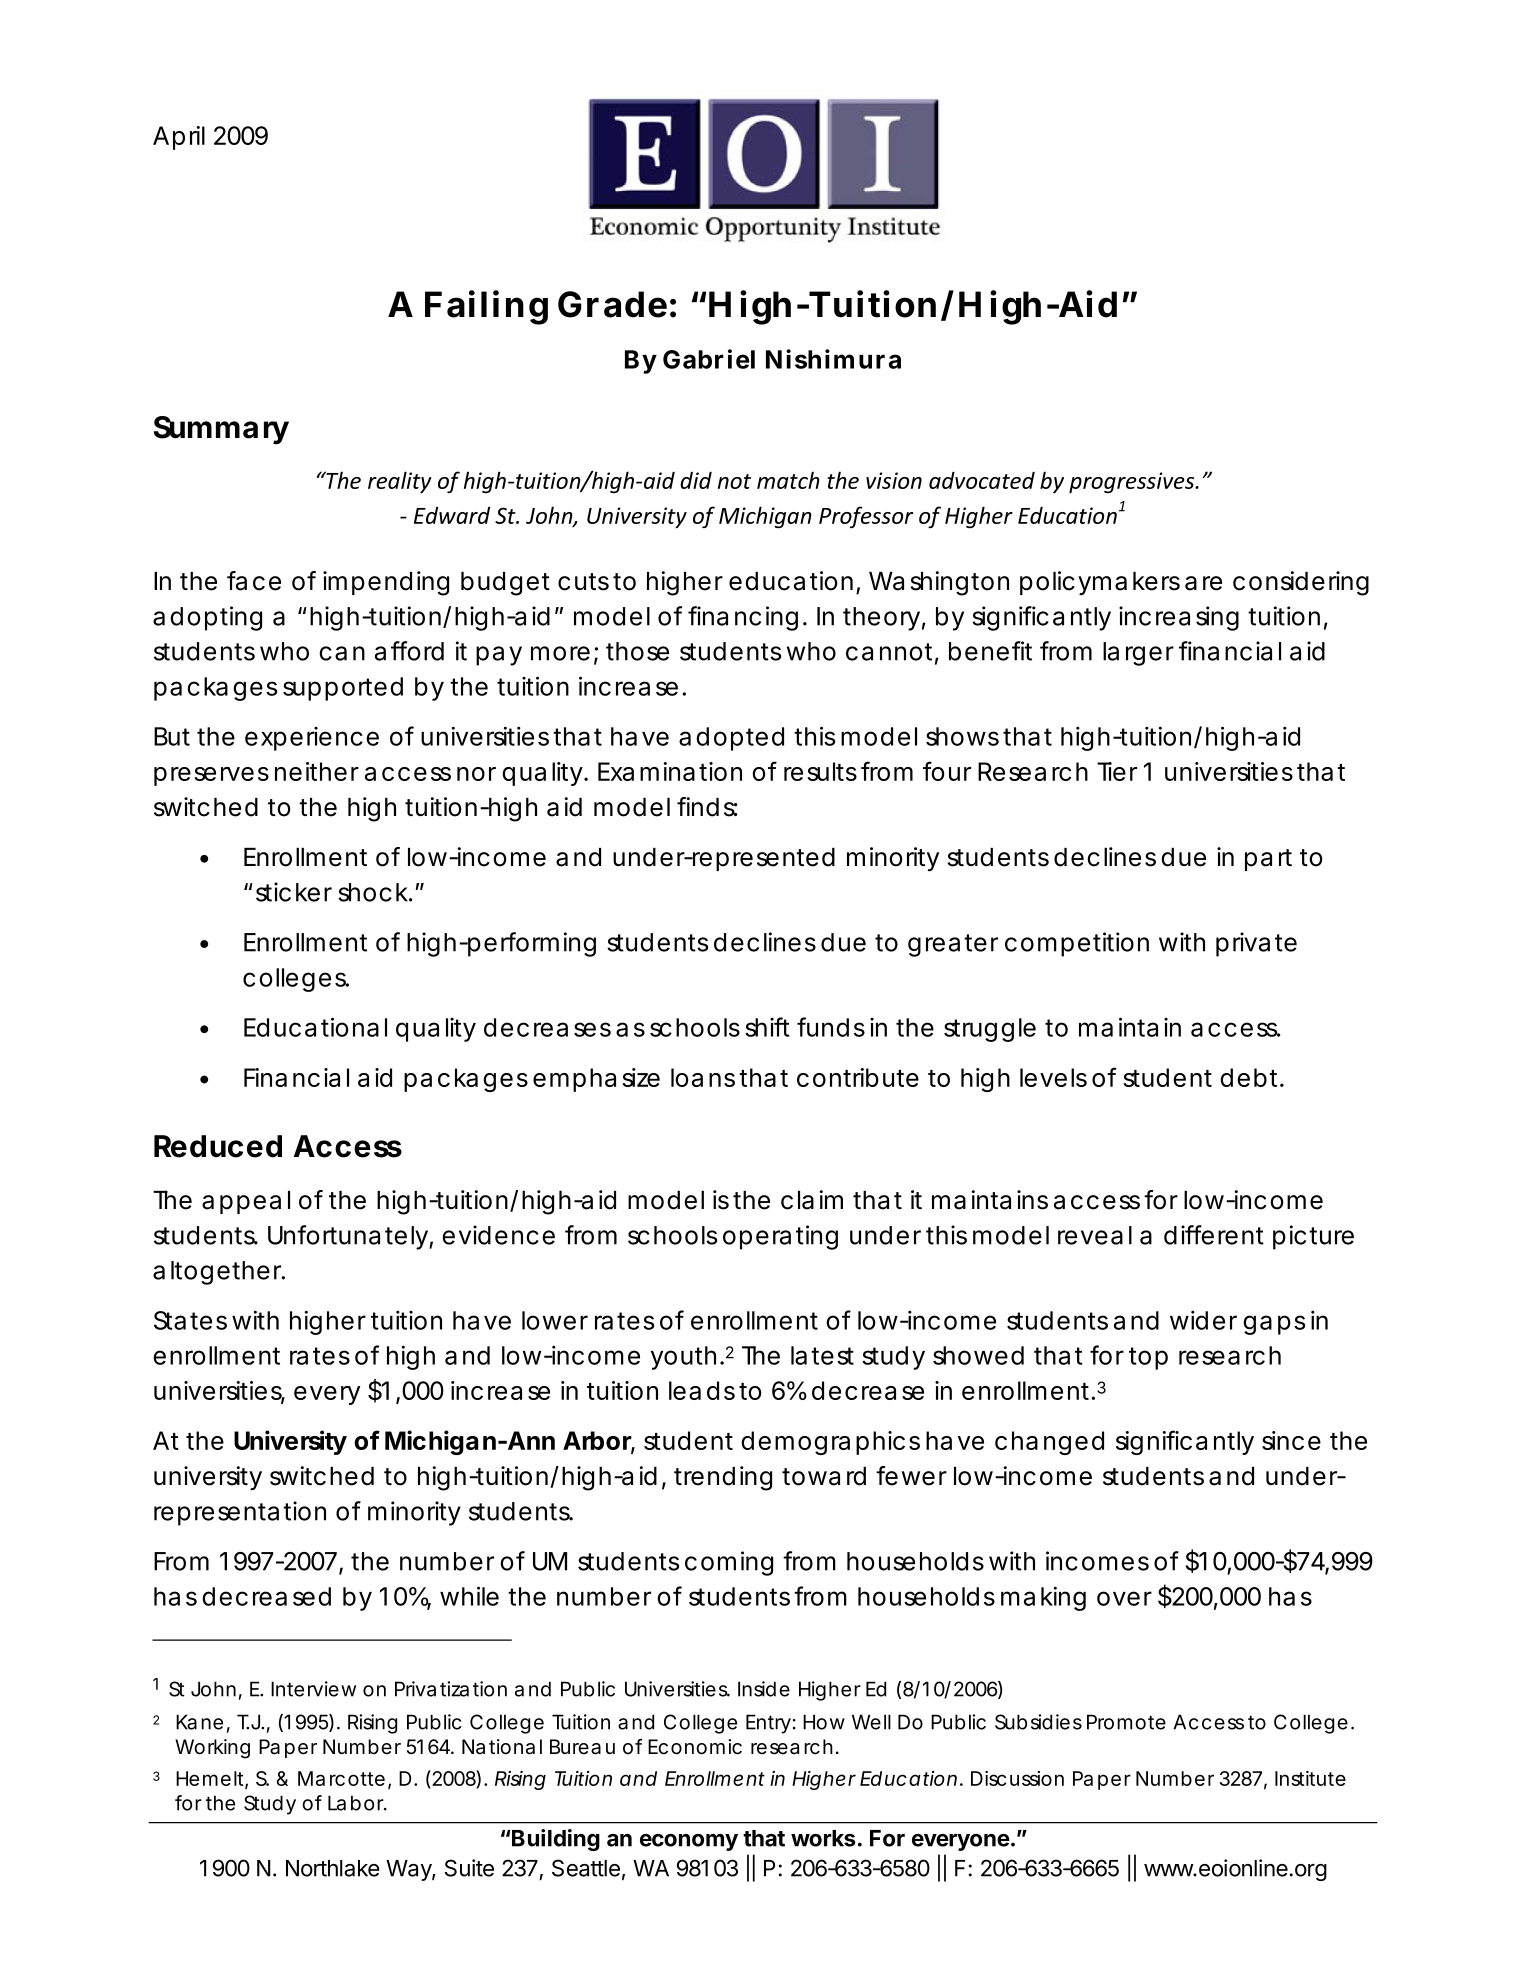 The image size is (1526, 1975). What do you see at coordinates (612, 304) in the document?
I see `Grade` at bounding box center [612, 304].
